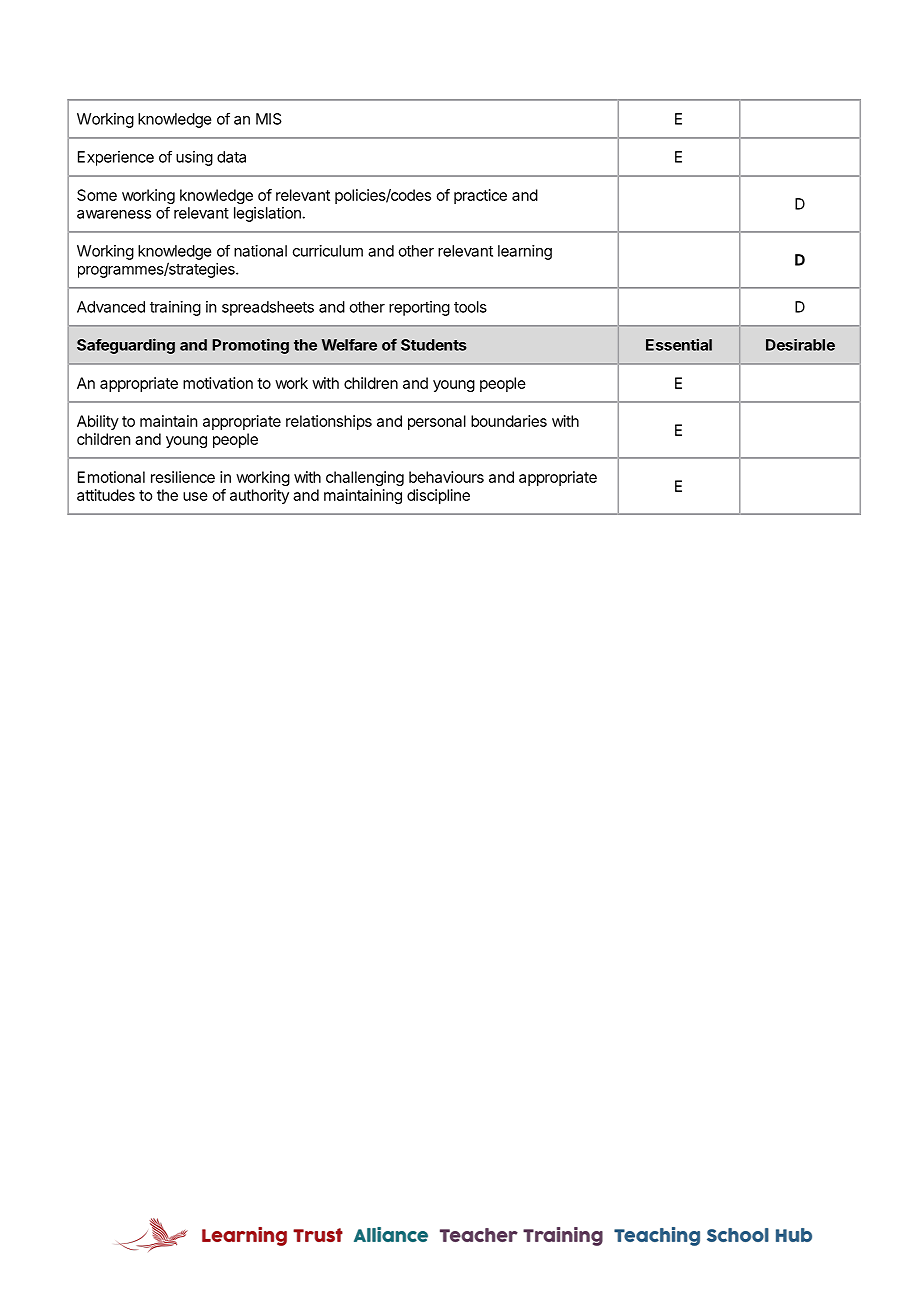 The image size is (924, 1308). What do you see at coordinates (231, 157) in the screenshot?
I see `data` at bounding box center [231, 157].
